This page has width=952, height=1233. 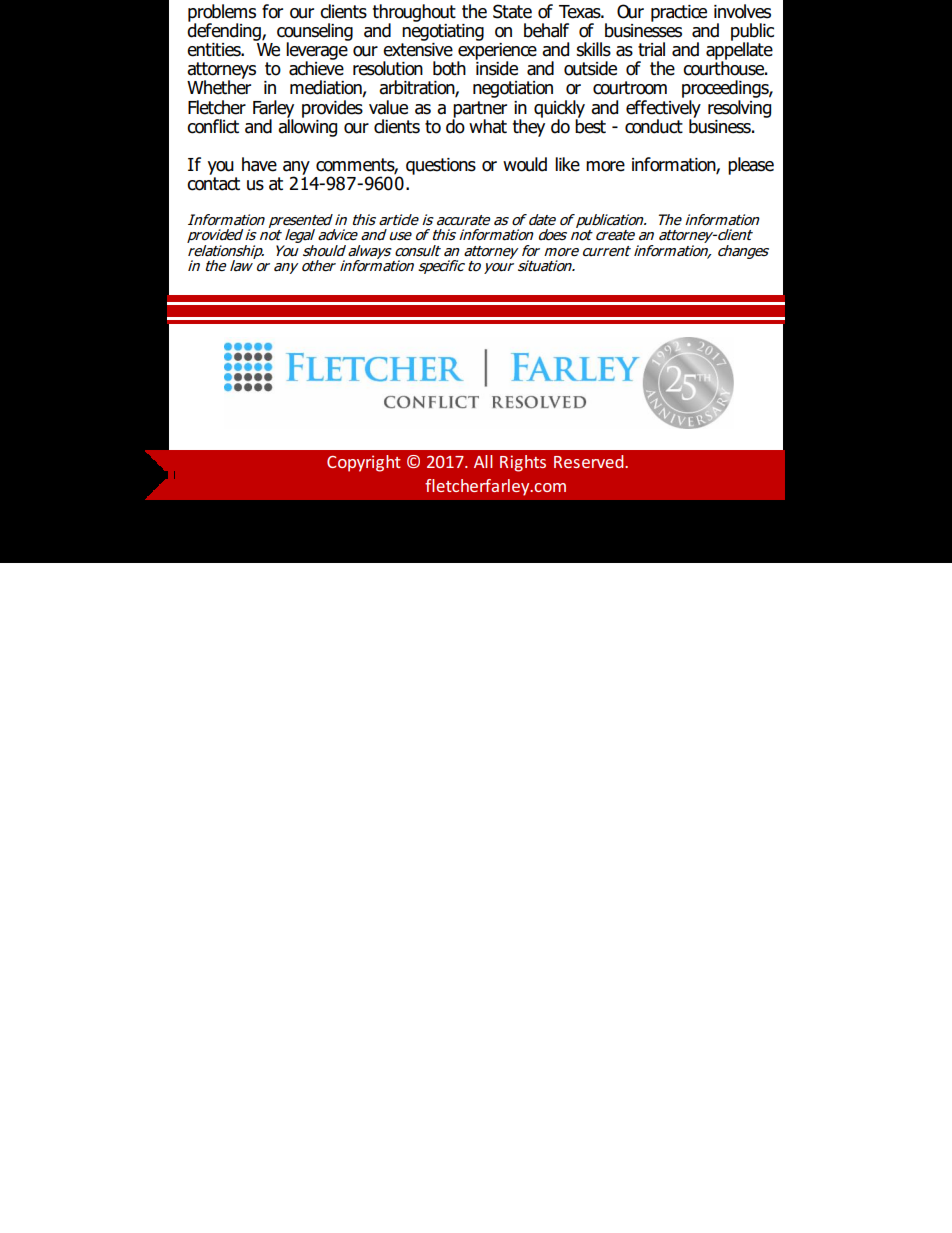 I want to click on negotiating, so click(x=443, y=31).
